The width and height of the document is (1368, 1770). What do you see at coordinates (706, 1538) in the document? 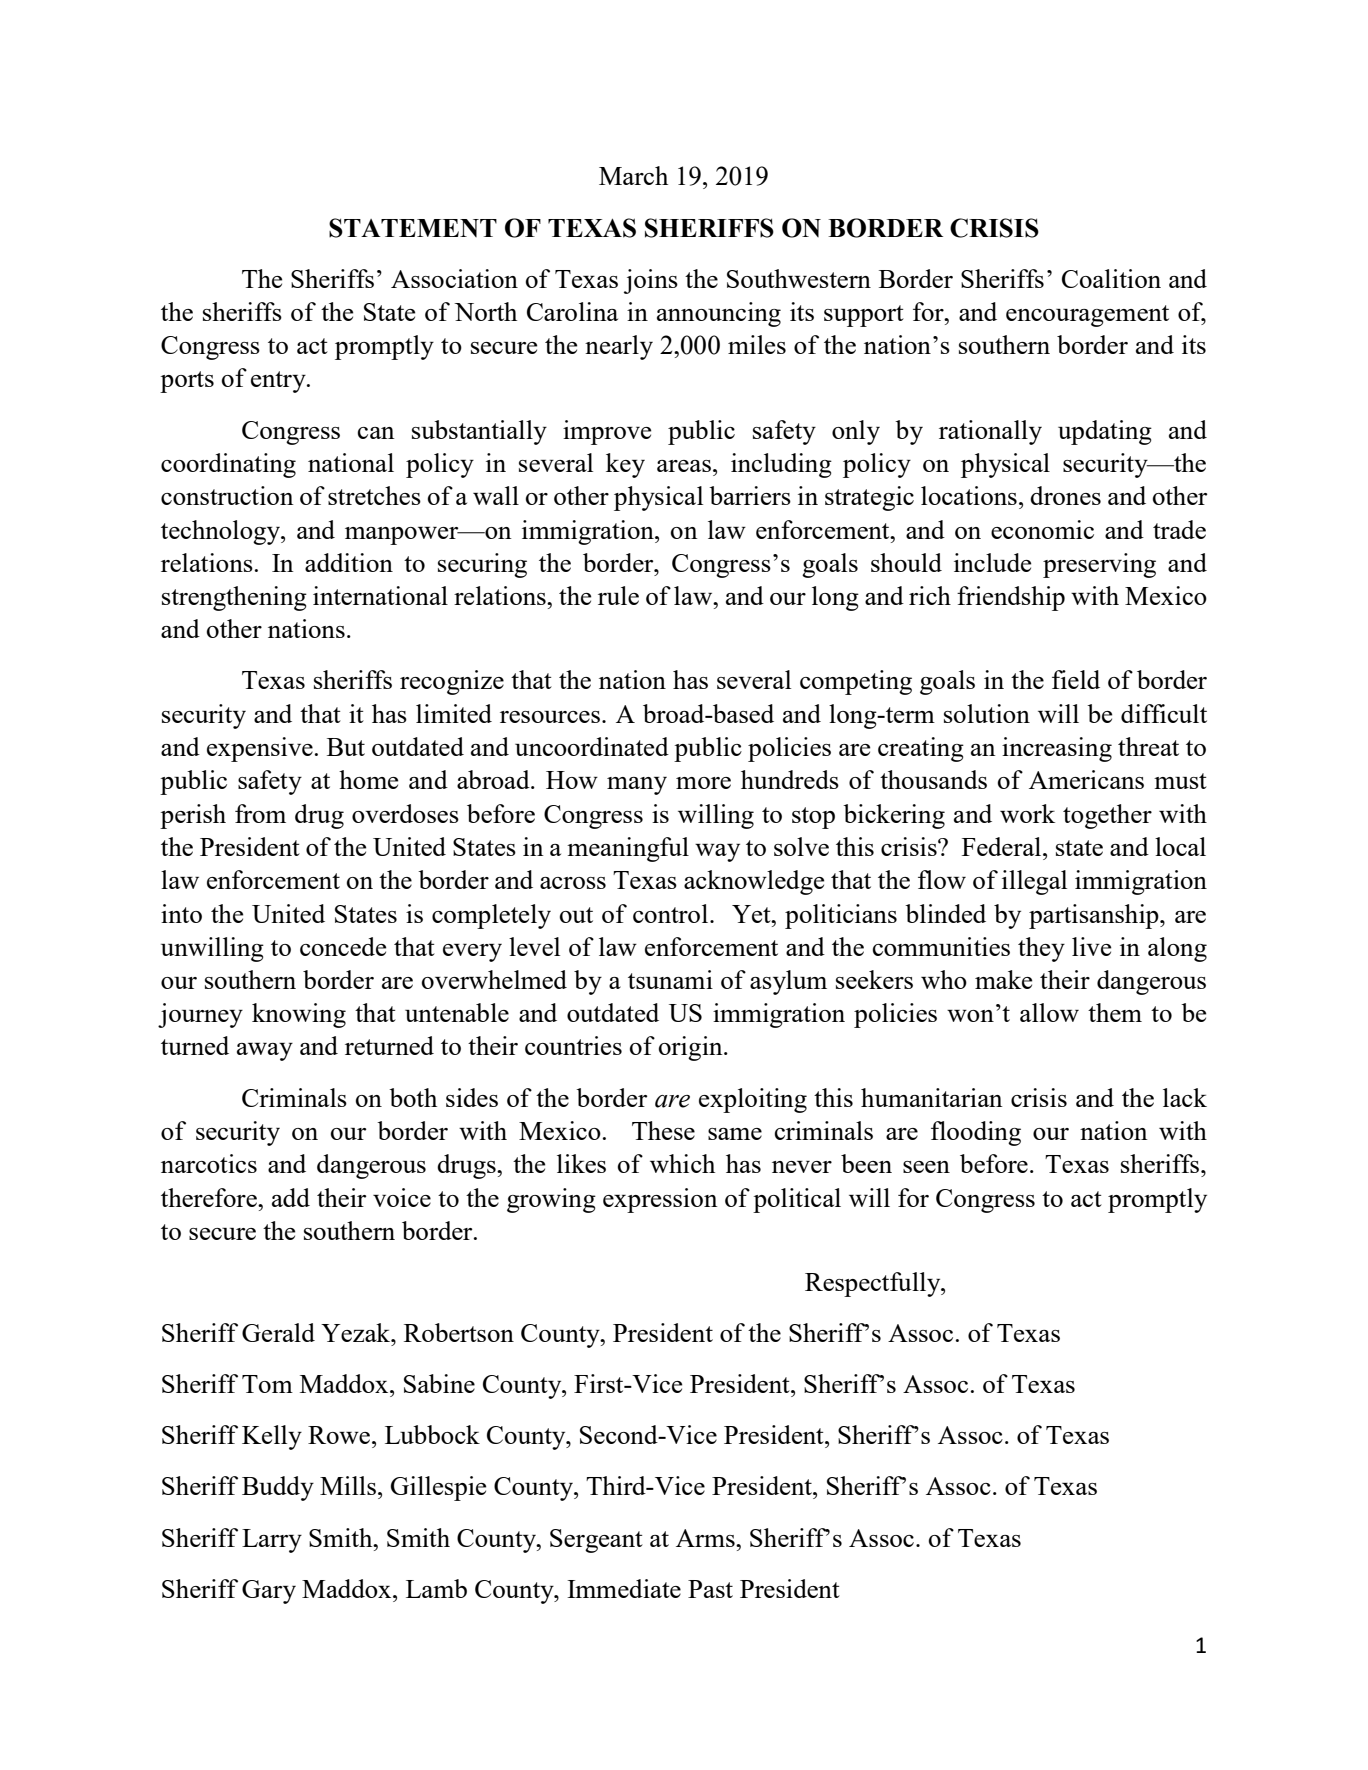
I see `Arms` at bounding box center [706, 1538].
